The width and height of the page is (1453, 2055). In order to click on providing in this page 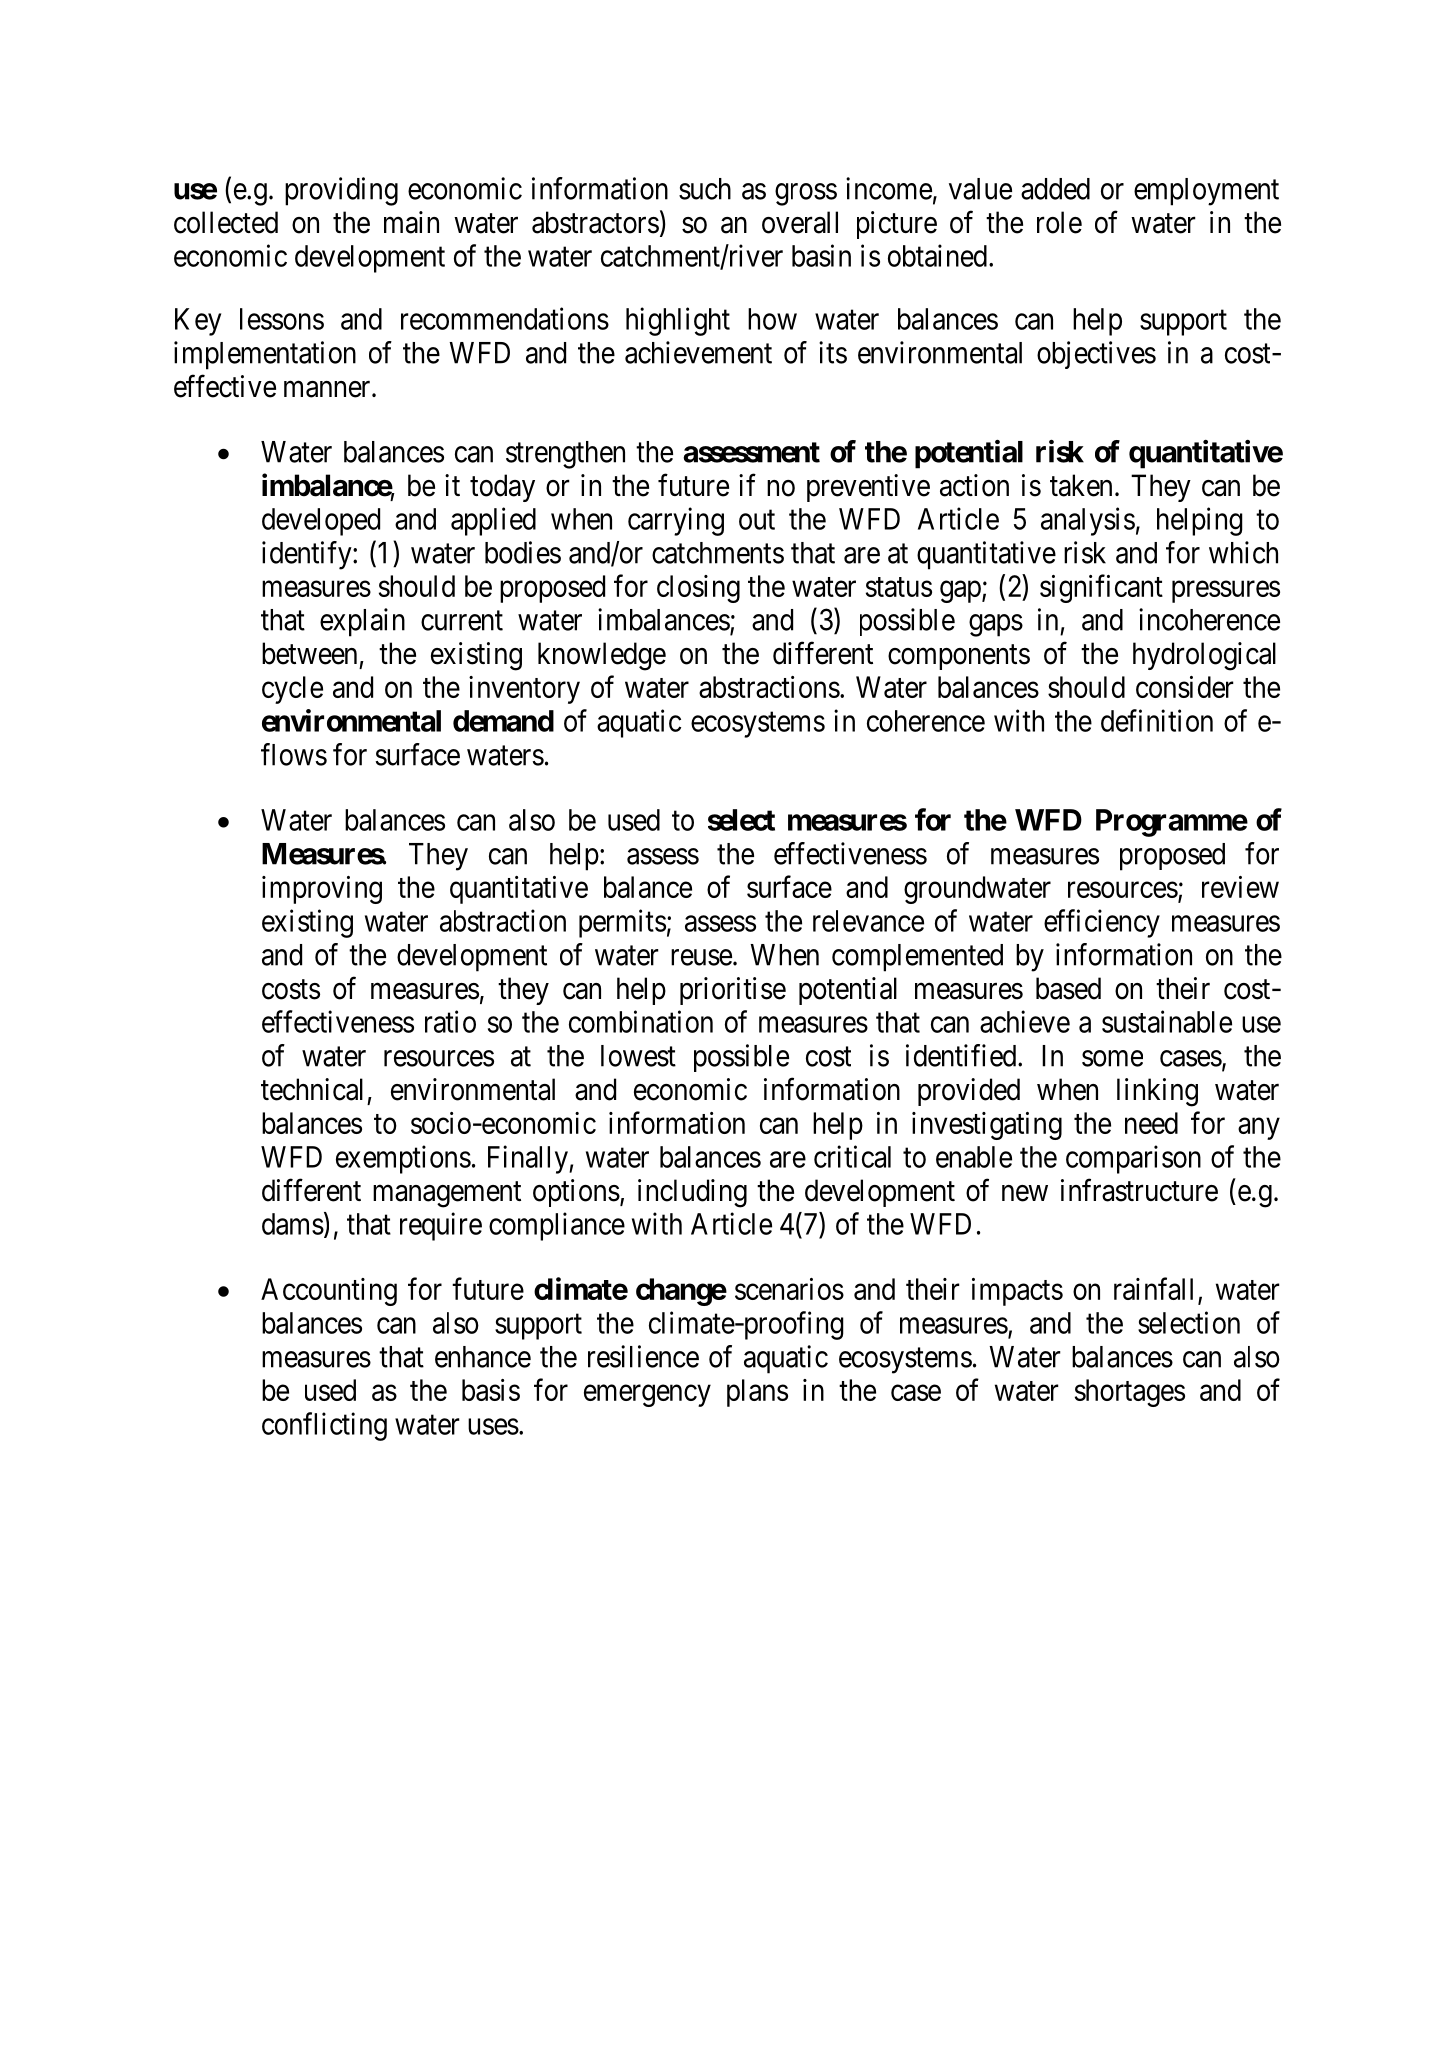, I will do `click(341, 191)`.
